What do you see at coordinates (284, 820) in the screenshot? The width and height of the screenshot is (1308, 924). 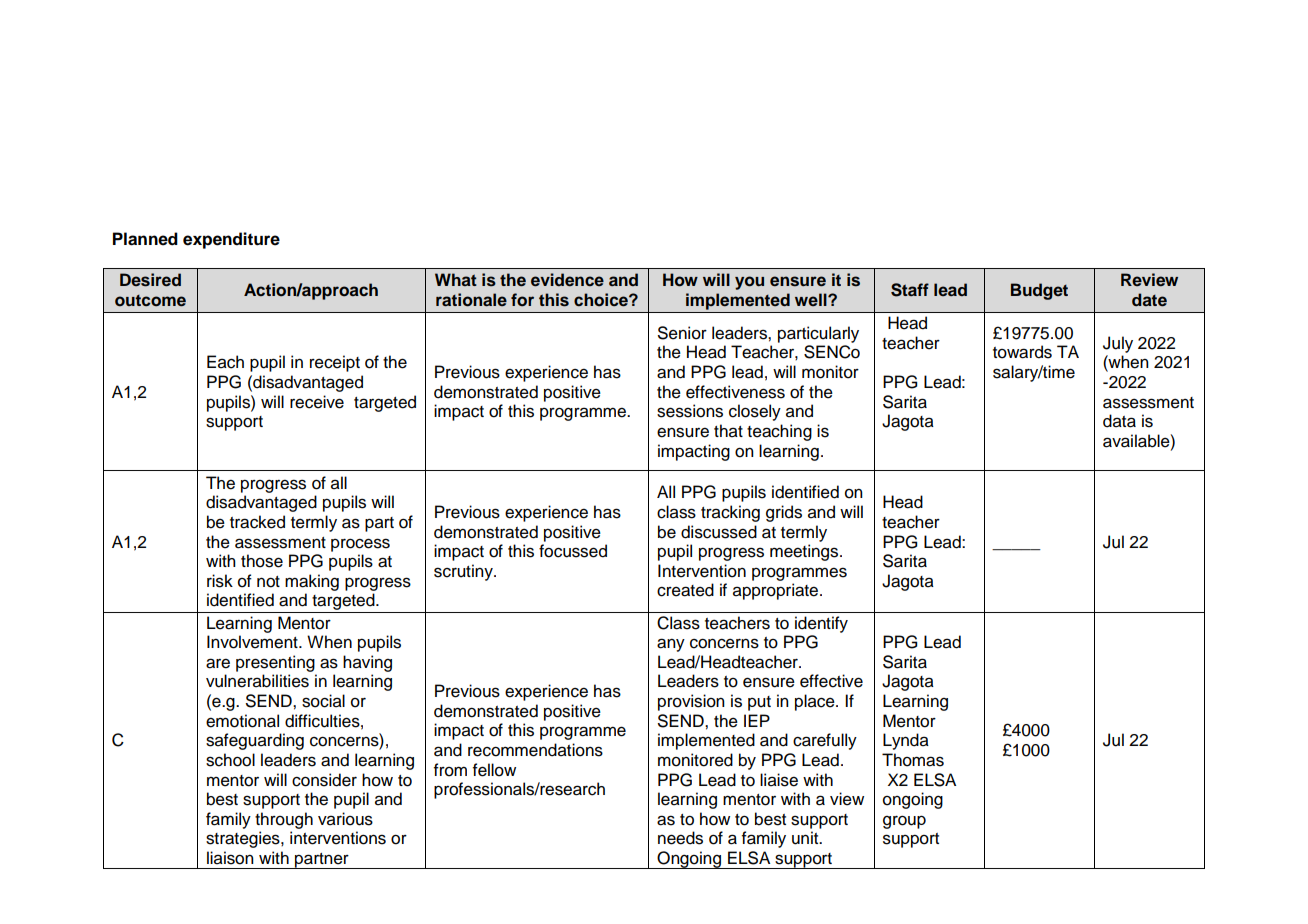 I see `through` at bounding box center [284, 820].
